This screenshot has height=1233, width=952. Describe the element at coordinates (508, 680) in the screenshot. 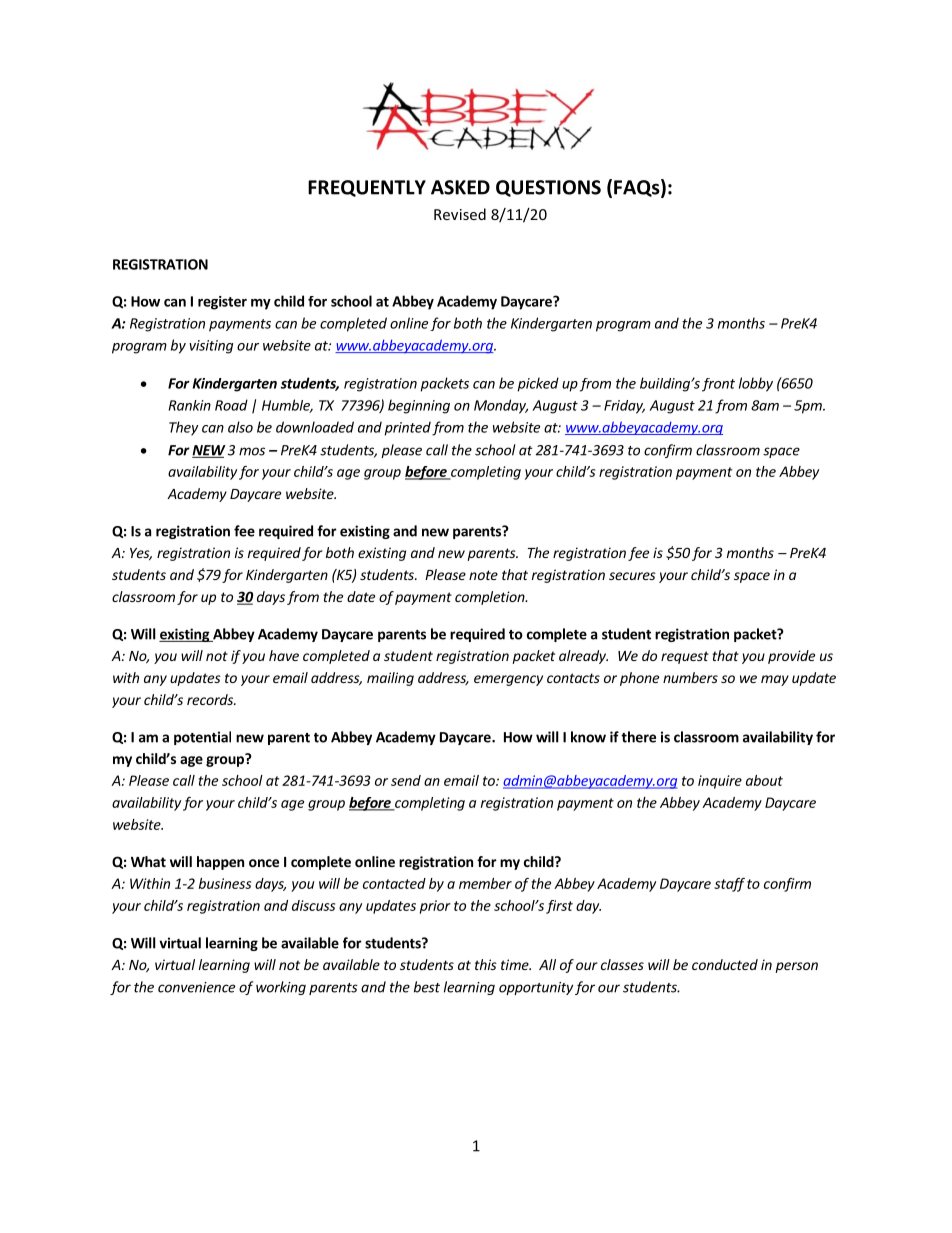

I see `emergency` at that location.
